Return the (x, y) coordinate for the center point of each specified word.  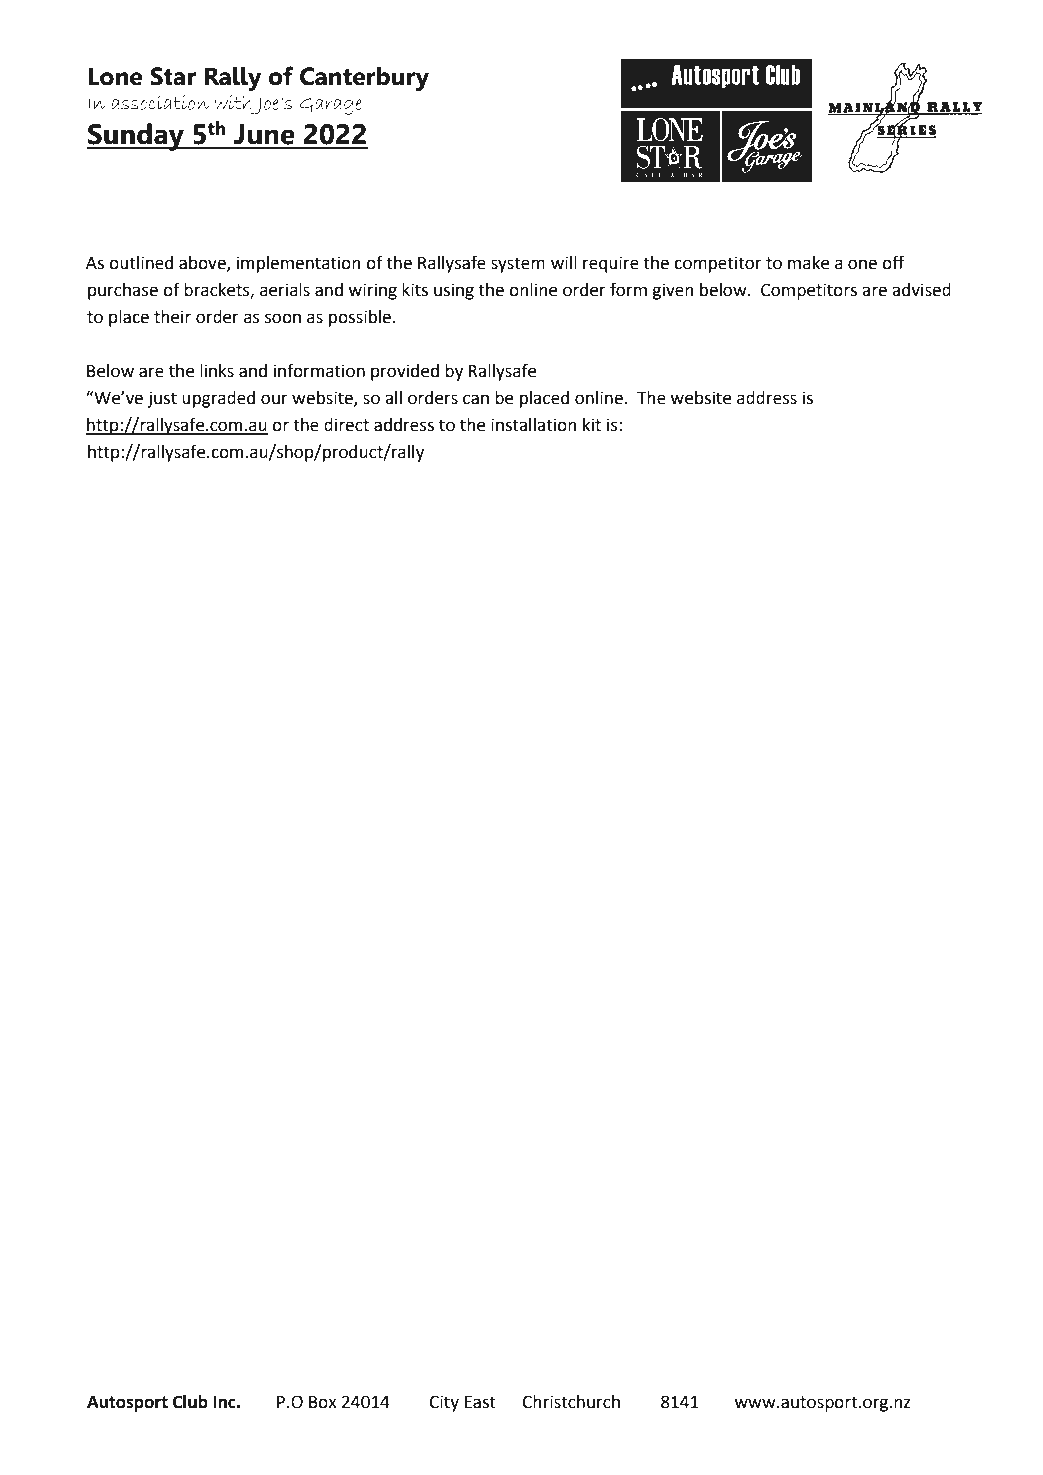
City (444, 1403)
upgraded (218, 399)
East (480, 1402)
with (232, 102)
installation (534, 425)
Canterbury (364, 79)
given (673, 291)
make (808, 263)
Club (190, 1402)
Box (323, 1402)
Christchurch (571, 1402)
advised (921, 290)
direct (346, 425)
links (217, 371)
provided (405, 372)
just (162, 399)
